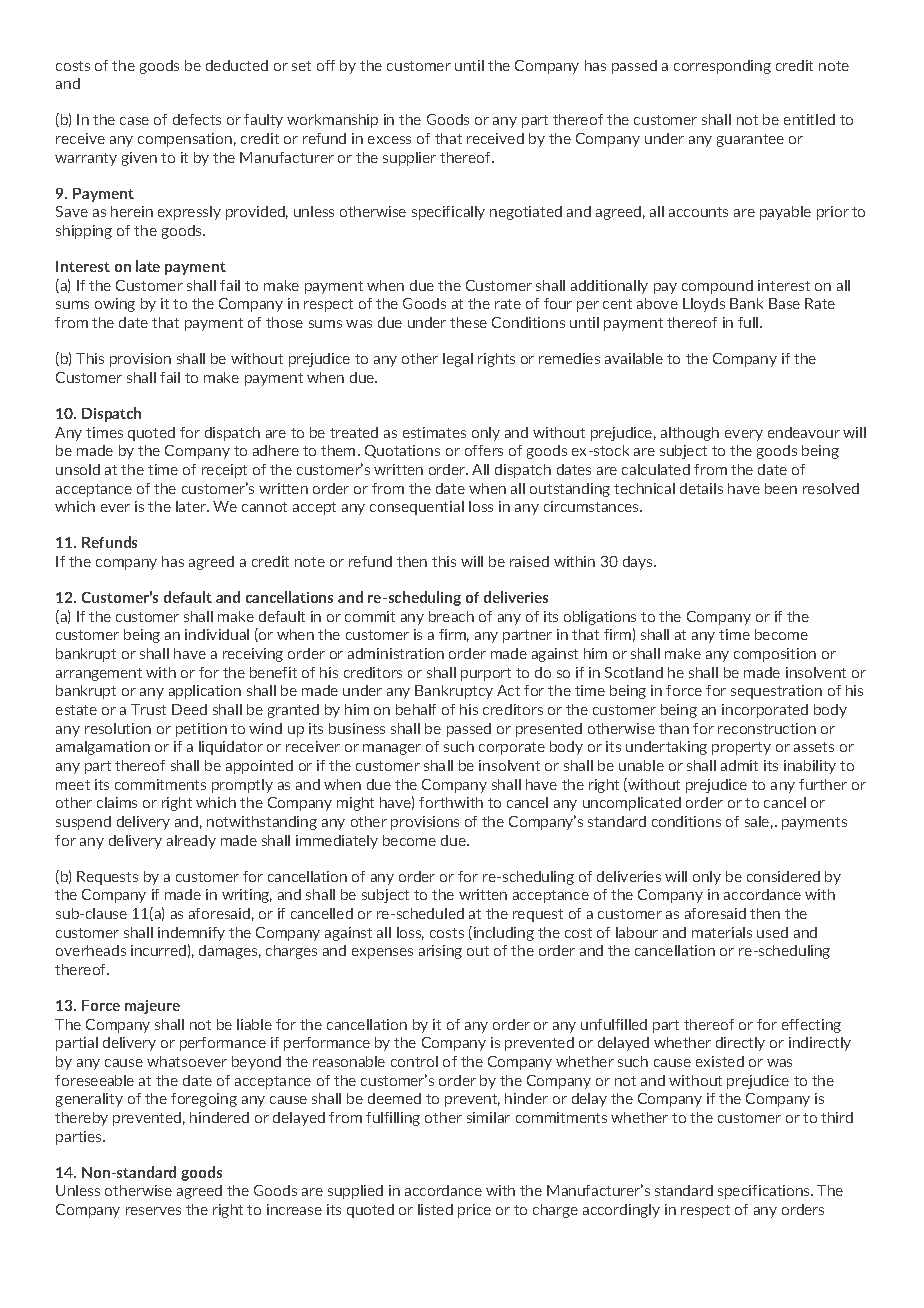  I want to click on indemnify, so click(191, 934).
